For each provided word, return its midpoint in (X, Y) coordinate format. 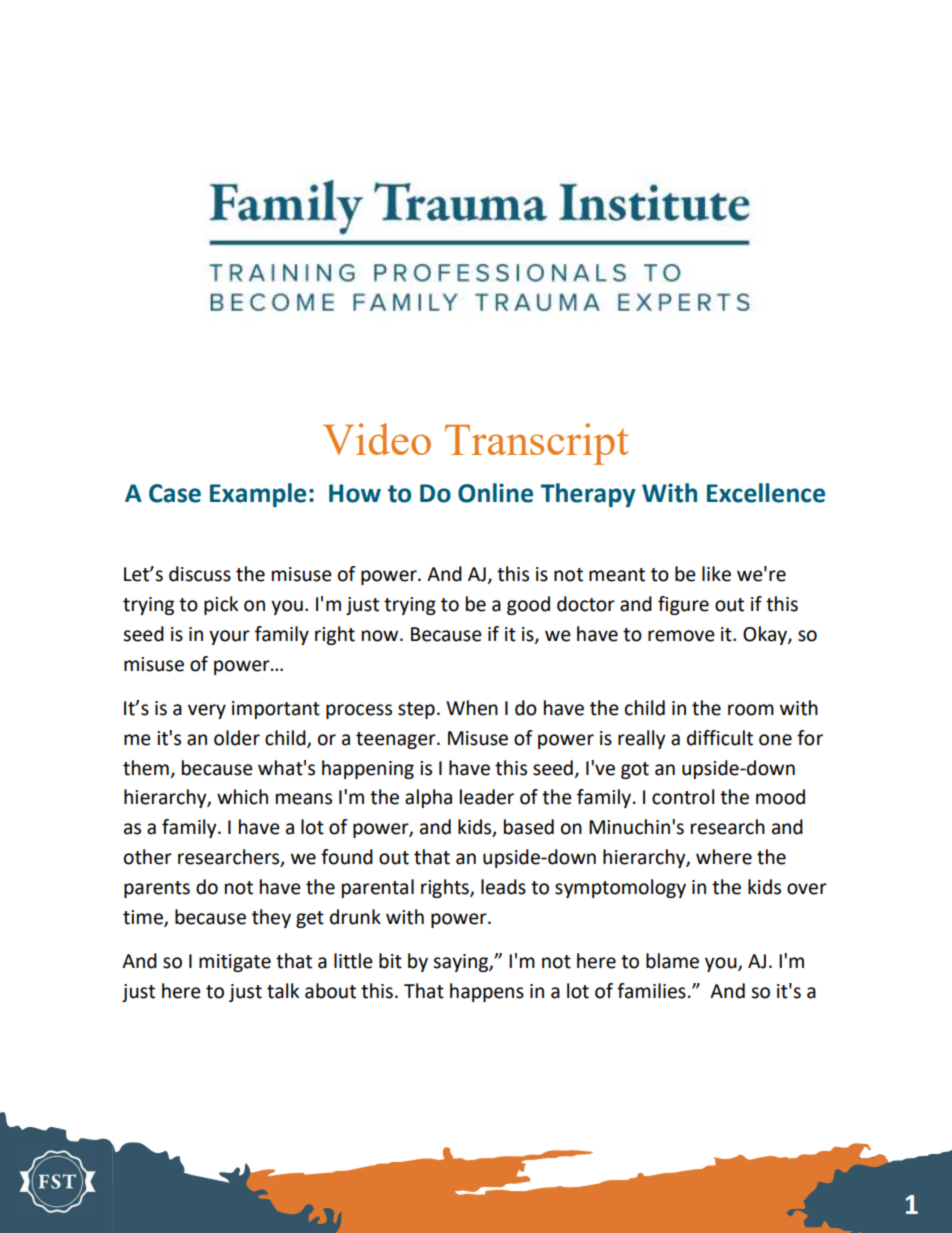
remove (681, 636)
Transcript (537, 444)
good (528, 605)
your (229, 637)
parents (157, 889)
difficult (720, 738)
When (472, 708)
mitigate (235, 963)
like (716, 574)
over (807, 889)
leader (487, 797)
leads (503, 887)
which (242, 797)
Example (258, 495)
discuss (200, 574)
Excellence (766, 493)
